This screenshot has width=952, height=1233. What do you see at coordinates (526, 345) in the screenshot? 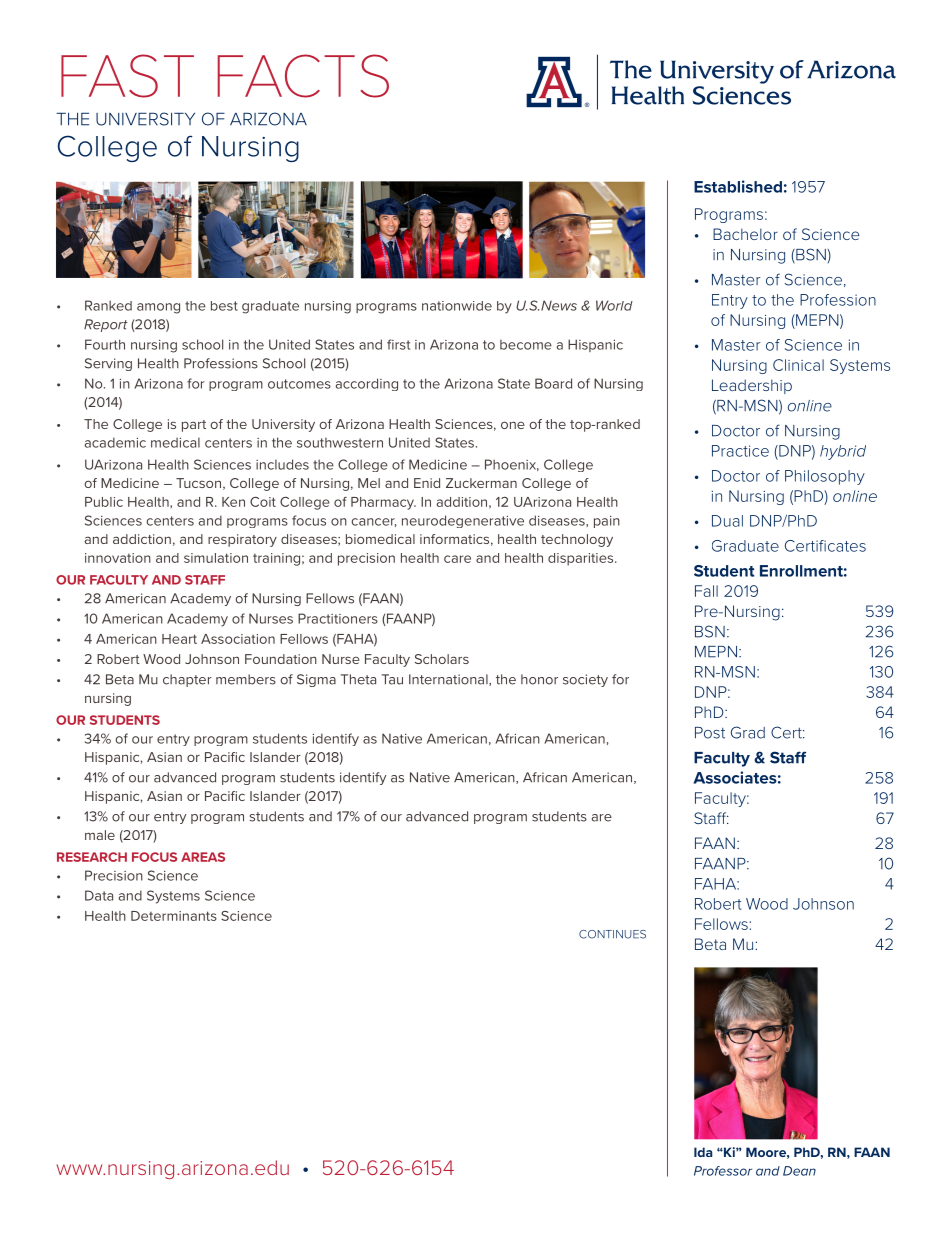
I see `become` at bounding box center [526, 345].
